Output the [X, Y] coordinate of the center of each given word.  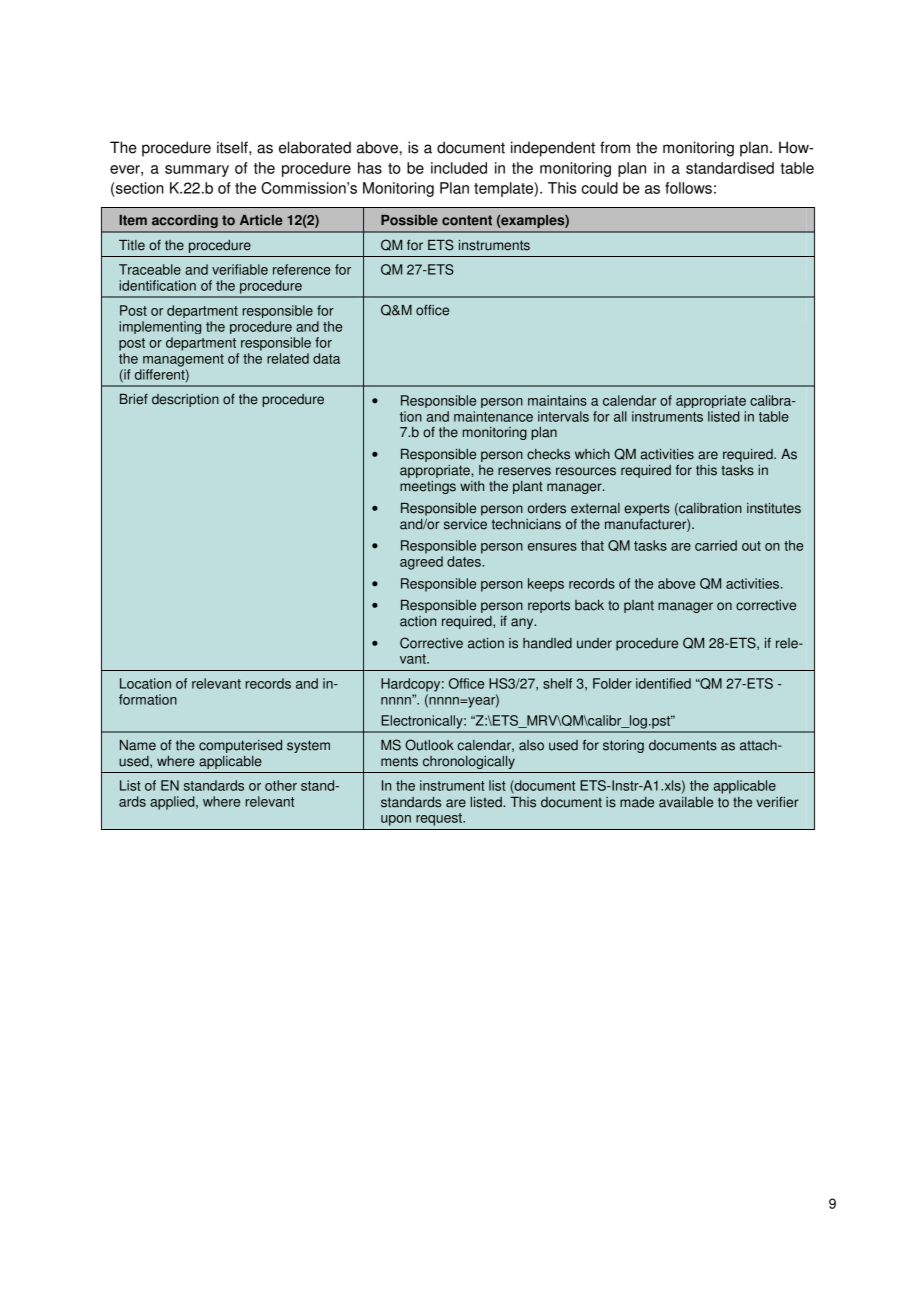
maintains [557, 400]
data [326, 358]
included [459, 168]
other [281, 785]
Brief [134, 399]
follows [688, 188]
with [472, 486]
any [523, 623]
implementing [160, 327]
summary [197, 171]
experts [647, 509]
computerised [240, 746]
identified [663, 683]
